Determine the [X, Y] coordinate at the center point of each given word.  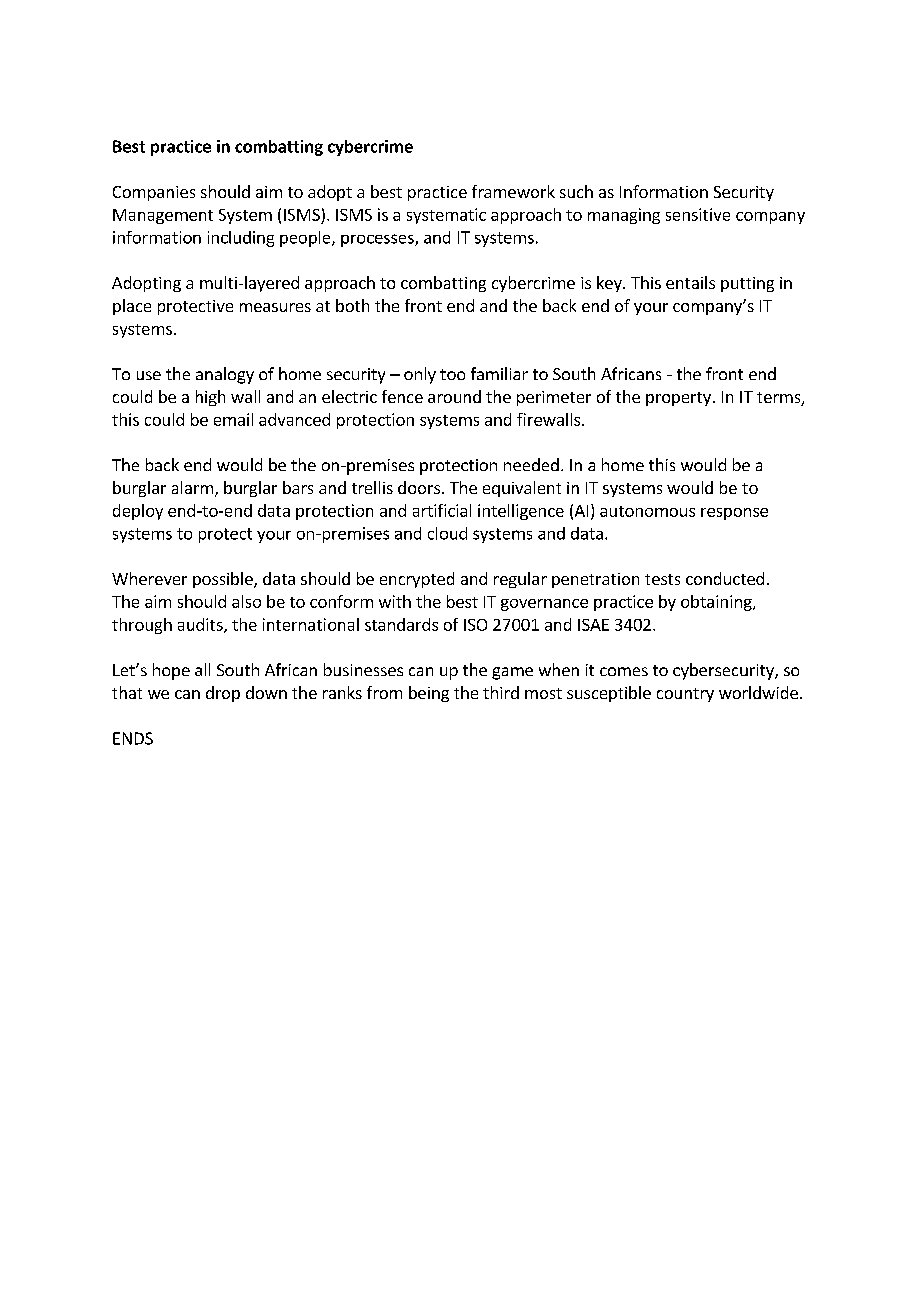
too [452, 374]
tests [662, 579]
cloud [447, 533]
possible [224, 580]
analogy [225, 375]
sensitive [698, 214]
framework [513, 191]
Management [163, 216]
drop [223, 694]
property [678, 399]
